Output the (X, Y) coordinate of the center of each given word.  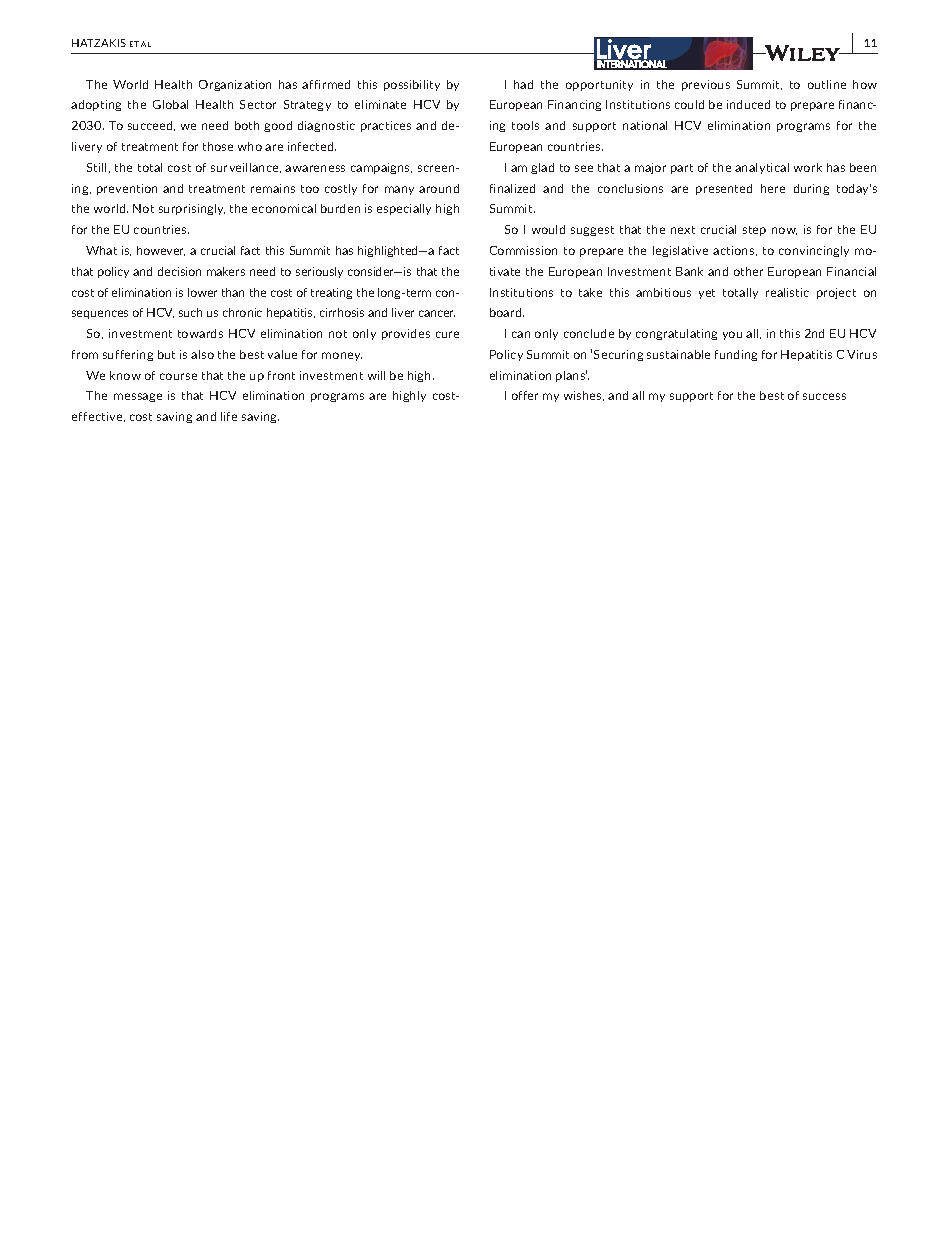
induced (748, 104)
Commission (523, 250)
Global (170, 104)
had (523, 84)
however (161, 251)
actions (735, 251)
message (138, 397)
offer (525, 395)
